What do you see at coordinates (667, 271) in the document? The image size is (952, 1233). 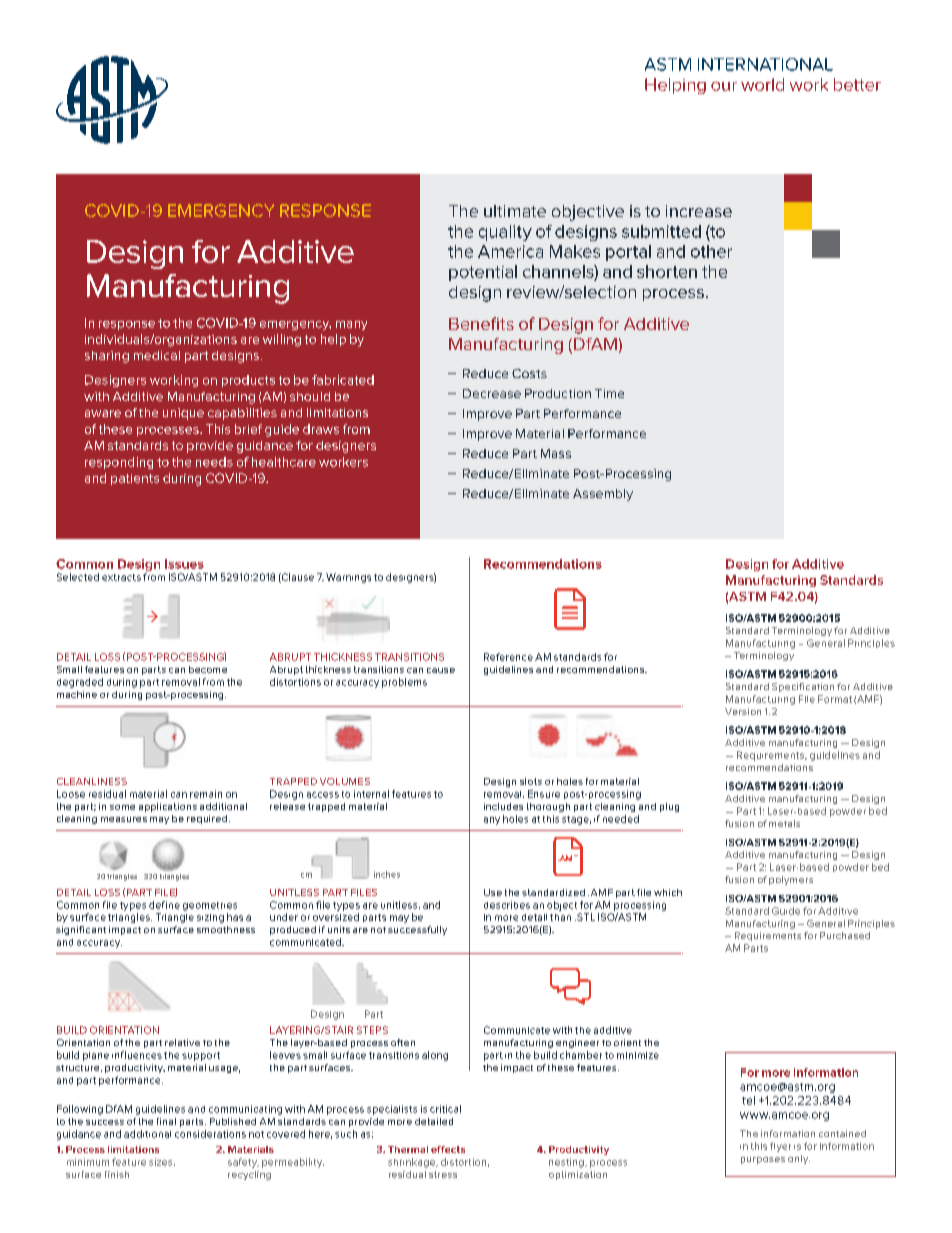 I see `shorten` at bounding box center [667, 271].
